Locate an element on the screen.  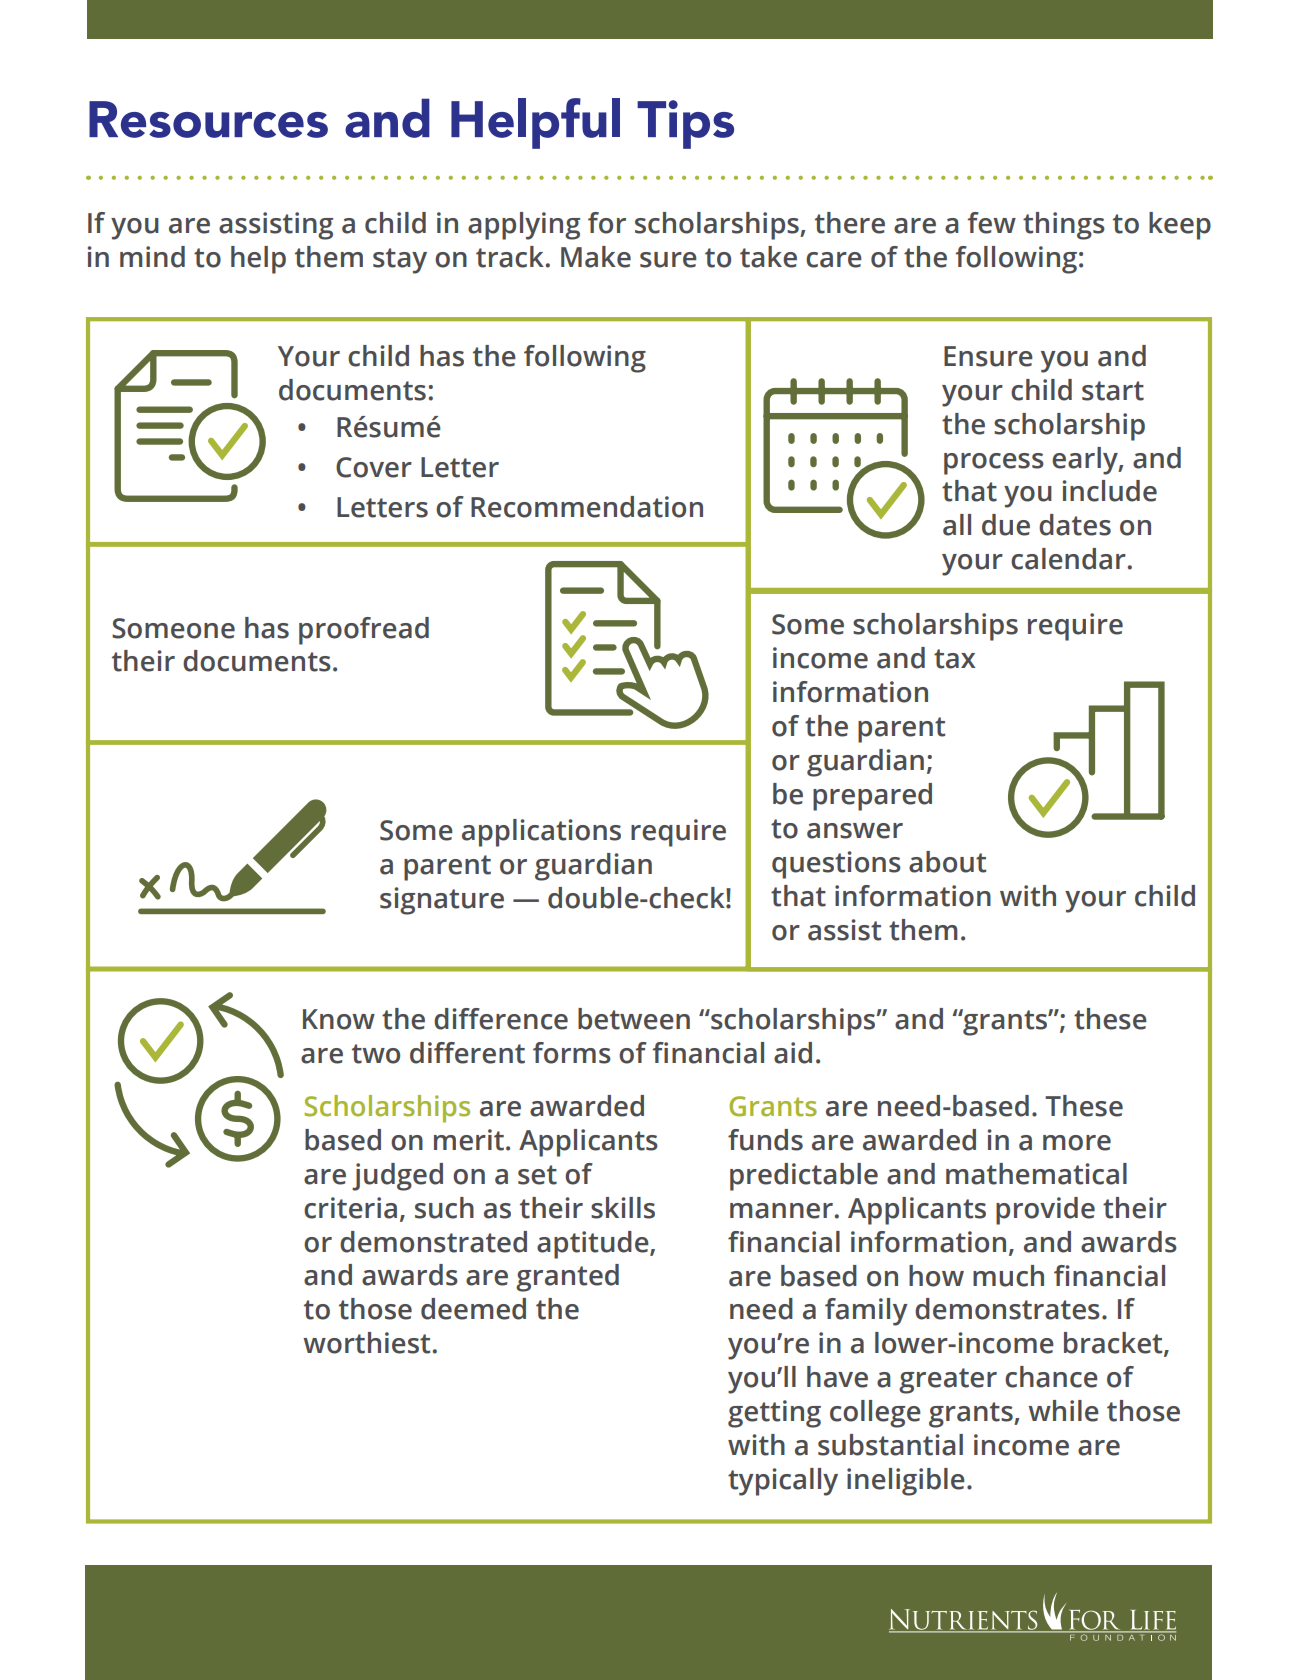
Tips is located at coordinates (685, 124).
